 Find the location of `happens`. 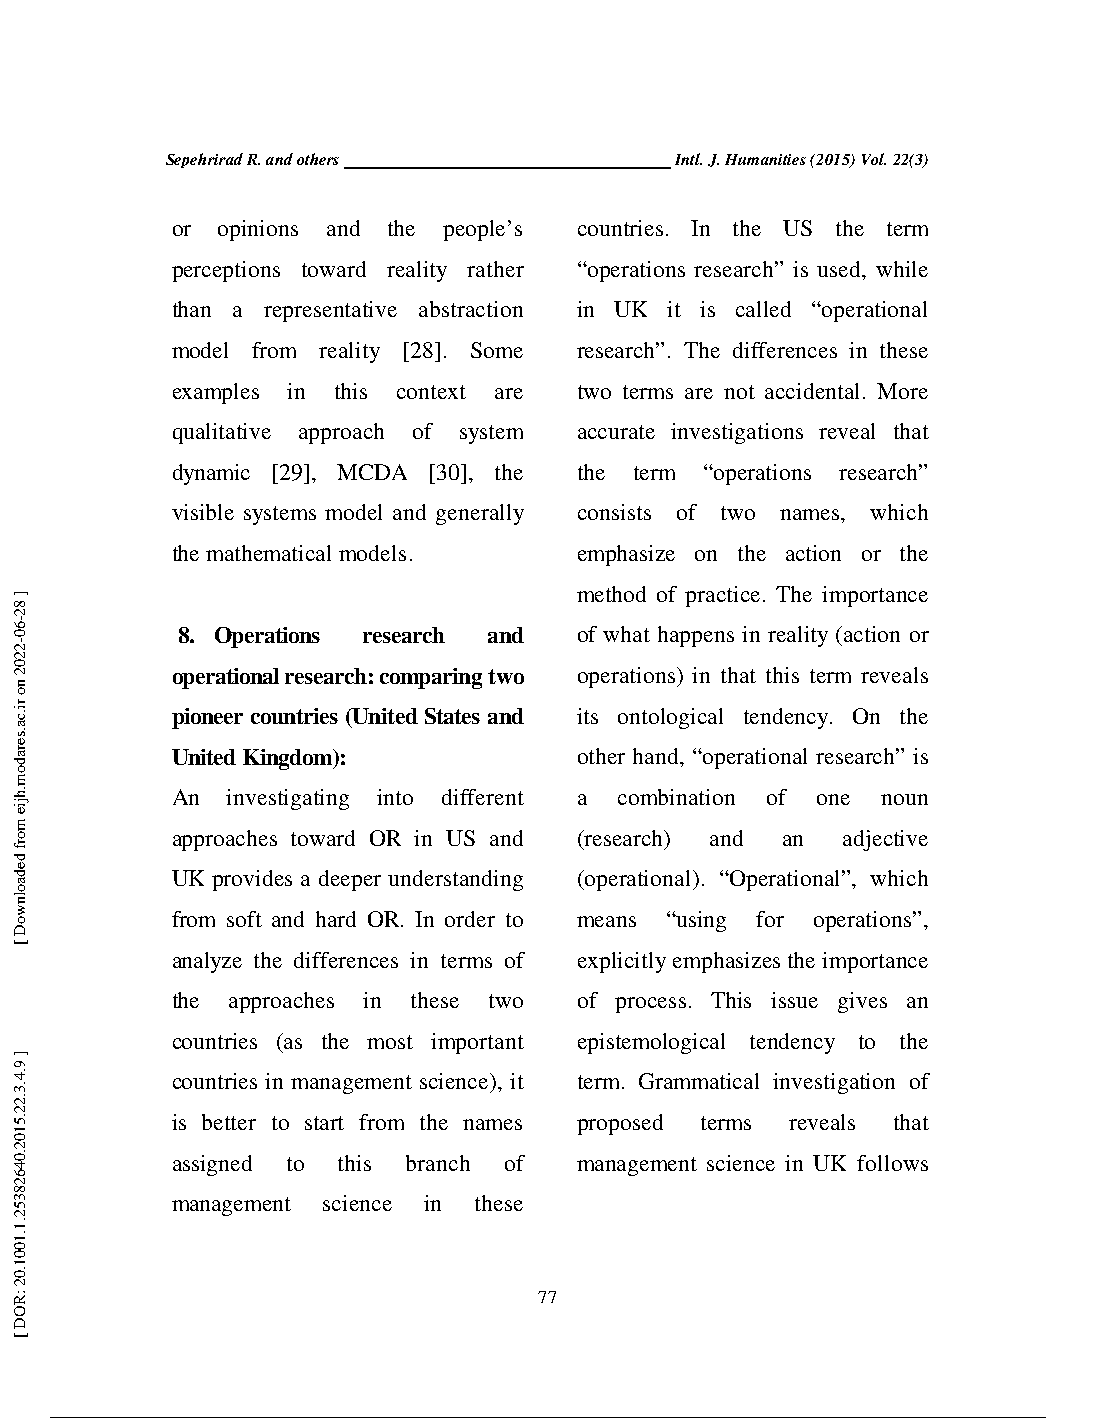

happens is located at coordinates (696, 636).
